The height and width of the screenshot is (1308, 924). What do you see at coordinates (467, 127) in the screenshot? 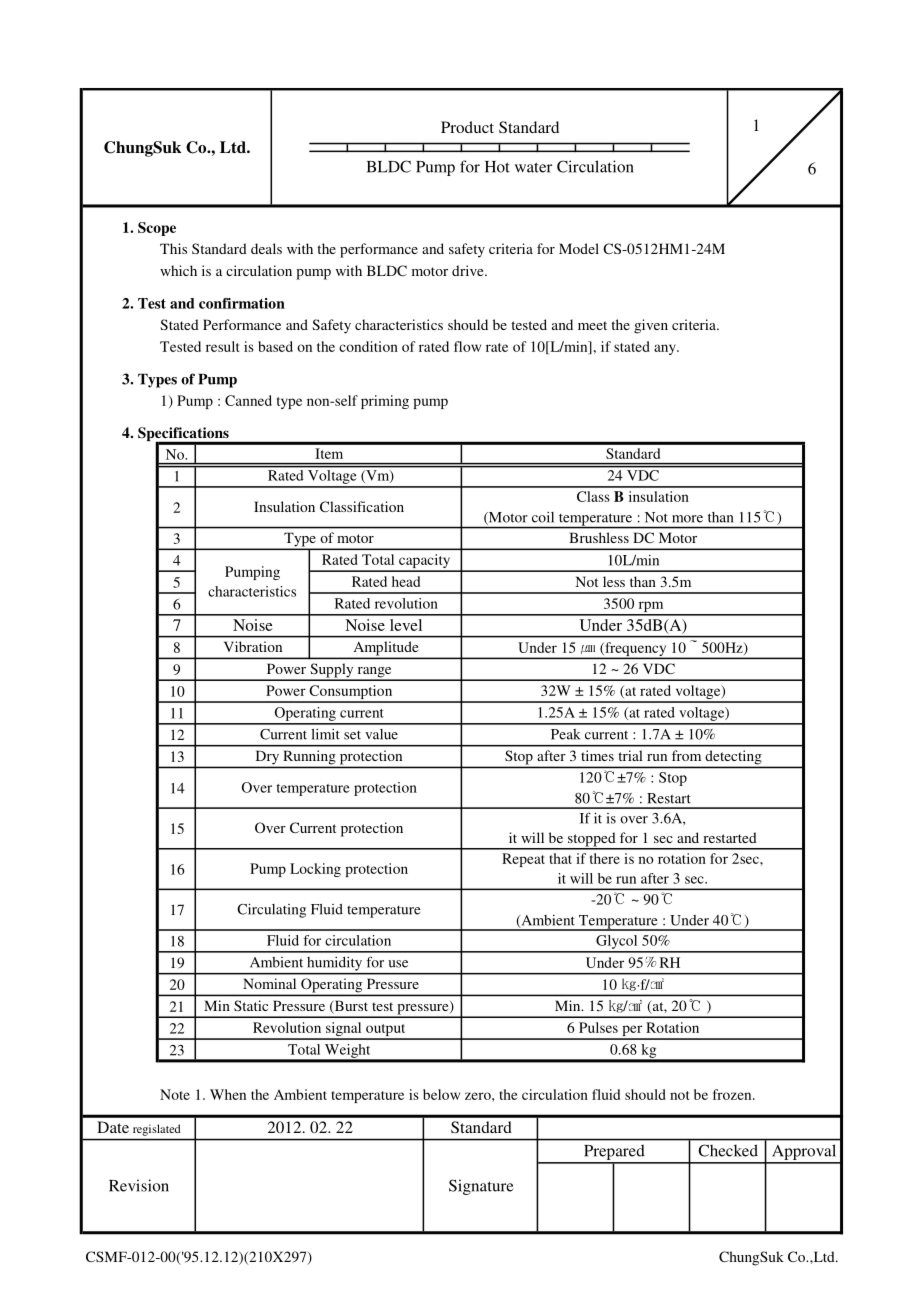
I see `Product` at bounding box center [467, 127].
